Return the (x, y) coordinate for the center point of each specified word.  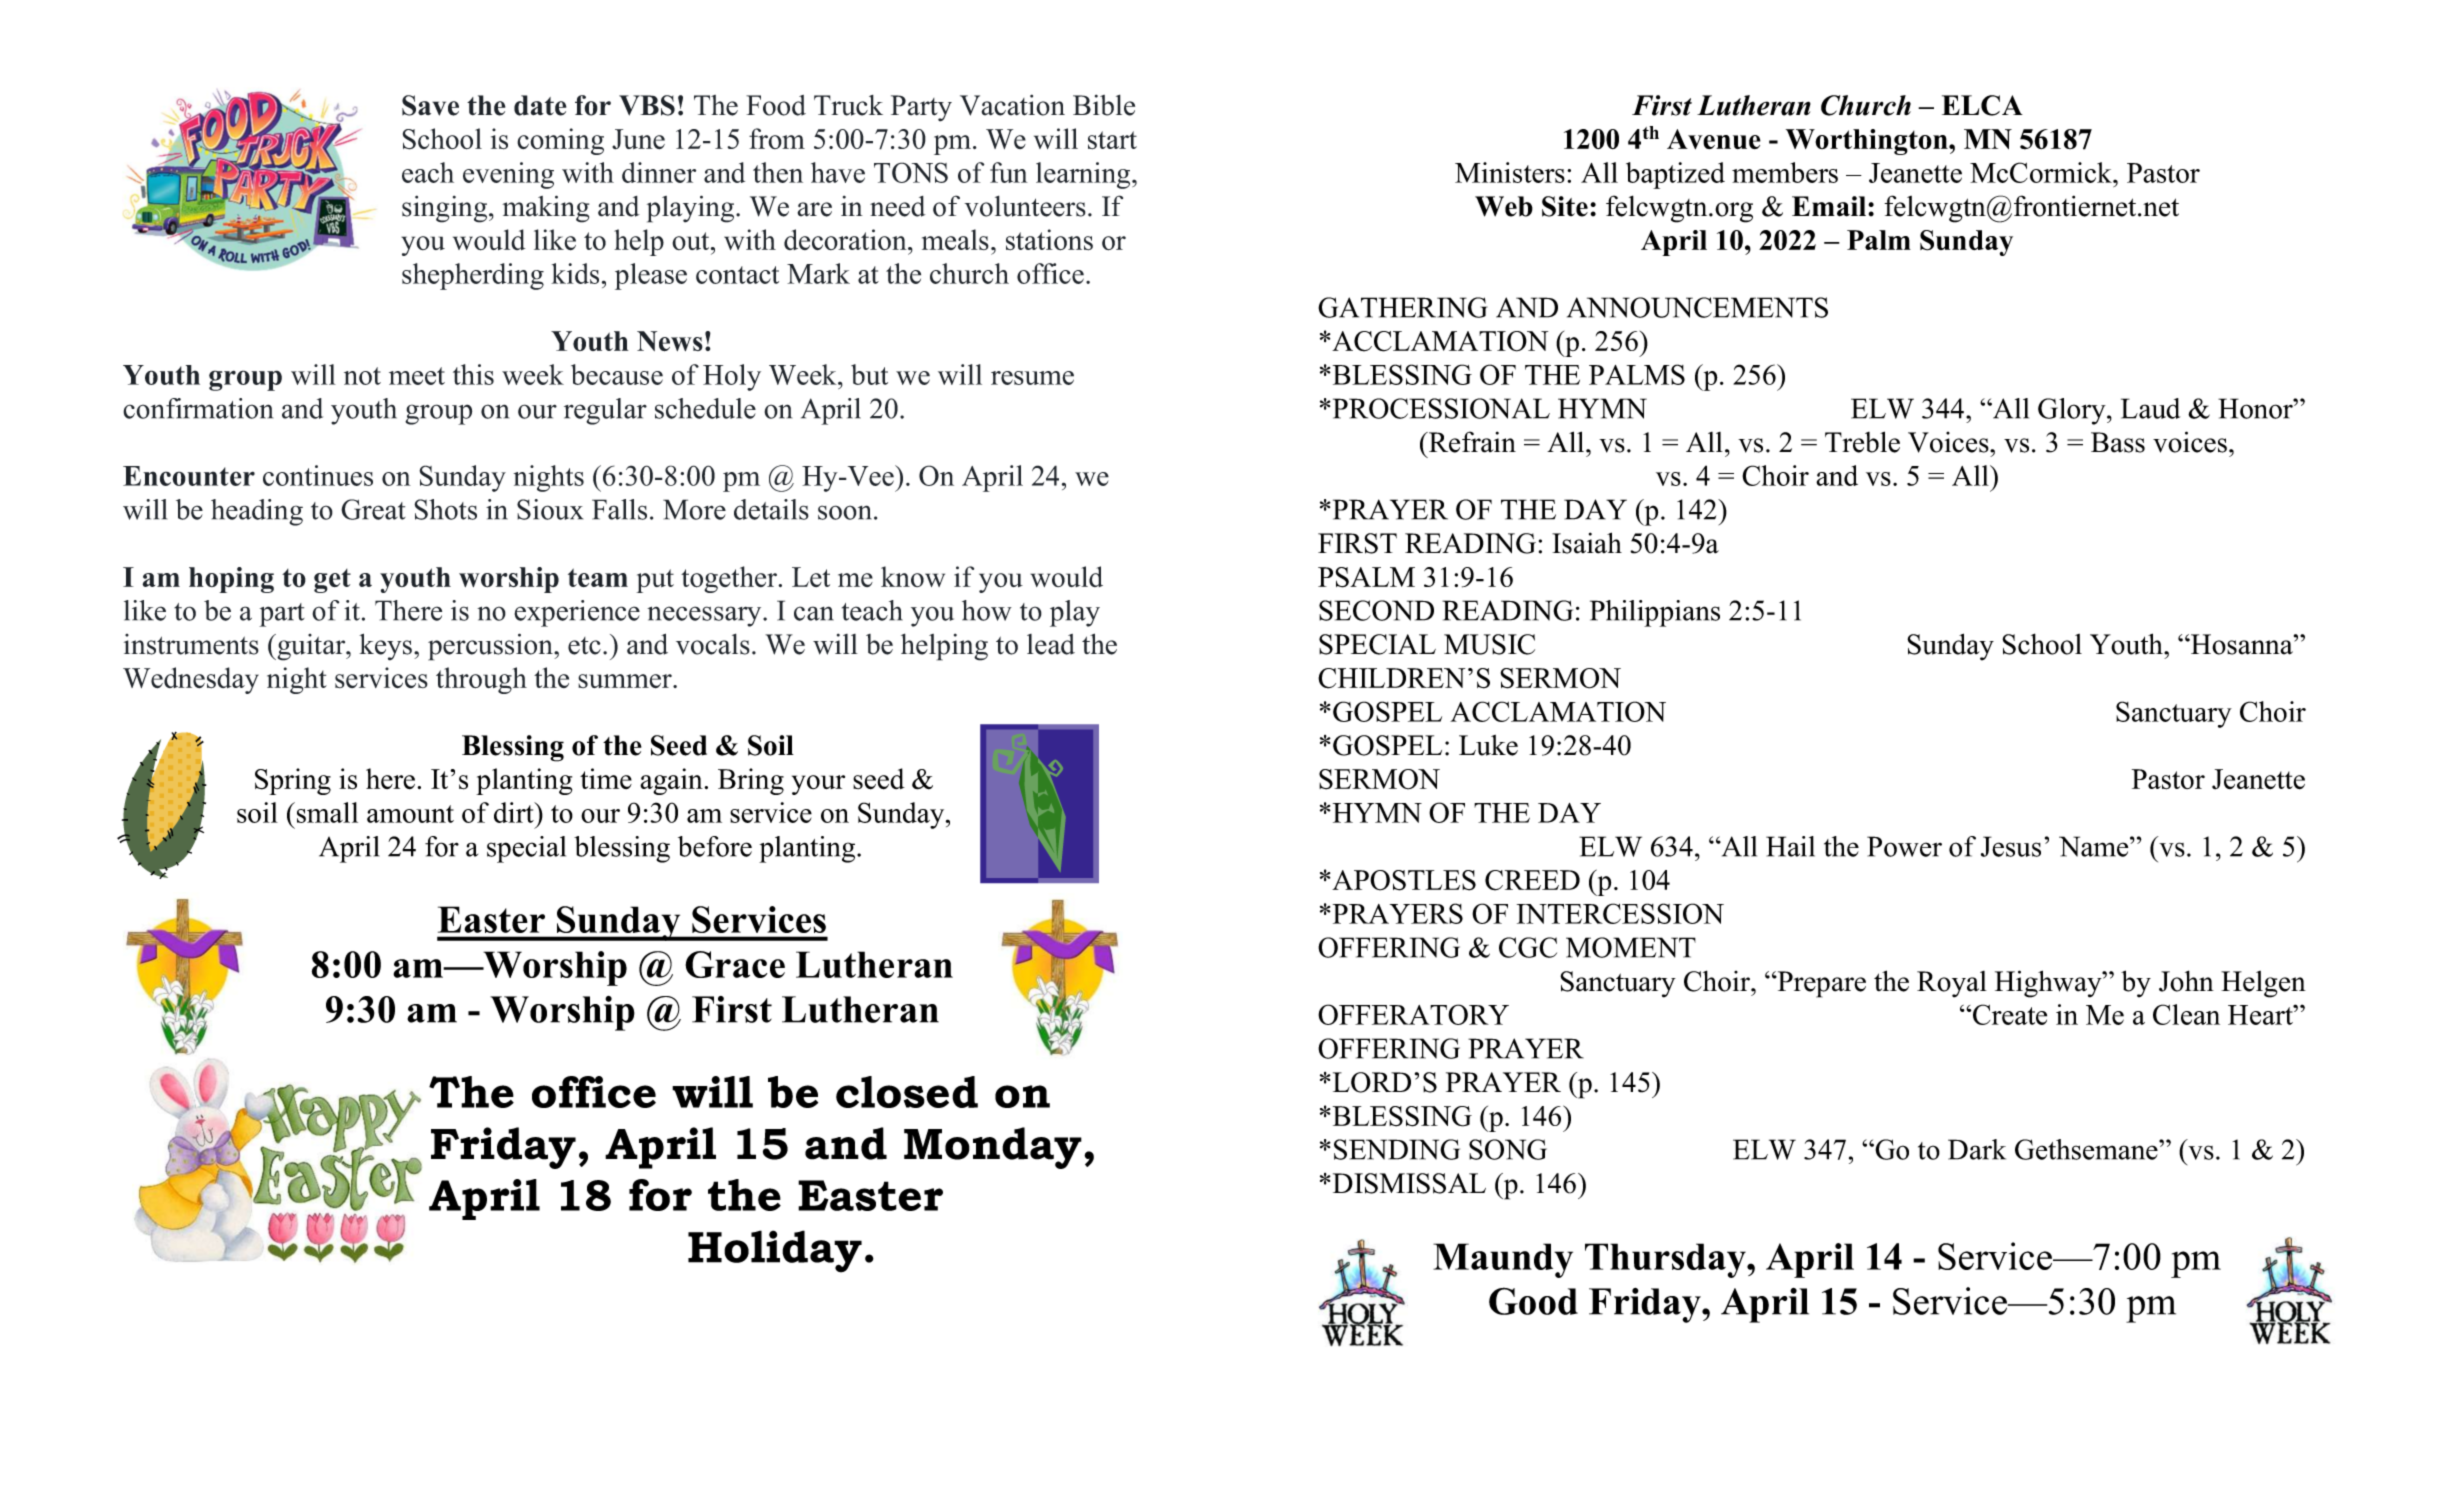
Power (1904, 846)
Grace (735, 964)
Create (2010, 1014)
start (1112, 140)
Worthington (1868, 142)
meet (417, 376)
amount (410, 814)
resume (1032, 378)
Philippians (1655, 613)
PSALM (1366, 577)
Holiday (775, 1251)
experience (577, 613)
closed (907, 1092)
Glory (2073, 411)
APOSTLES (1404, 880)
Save (430, 105)
